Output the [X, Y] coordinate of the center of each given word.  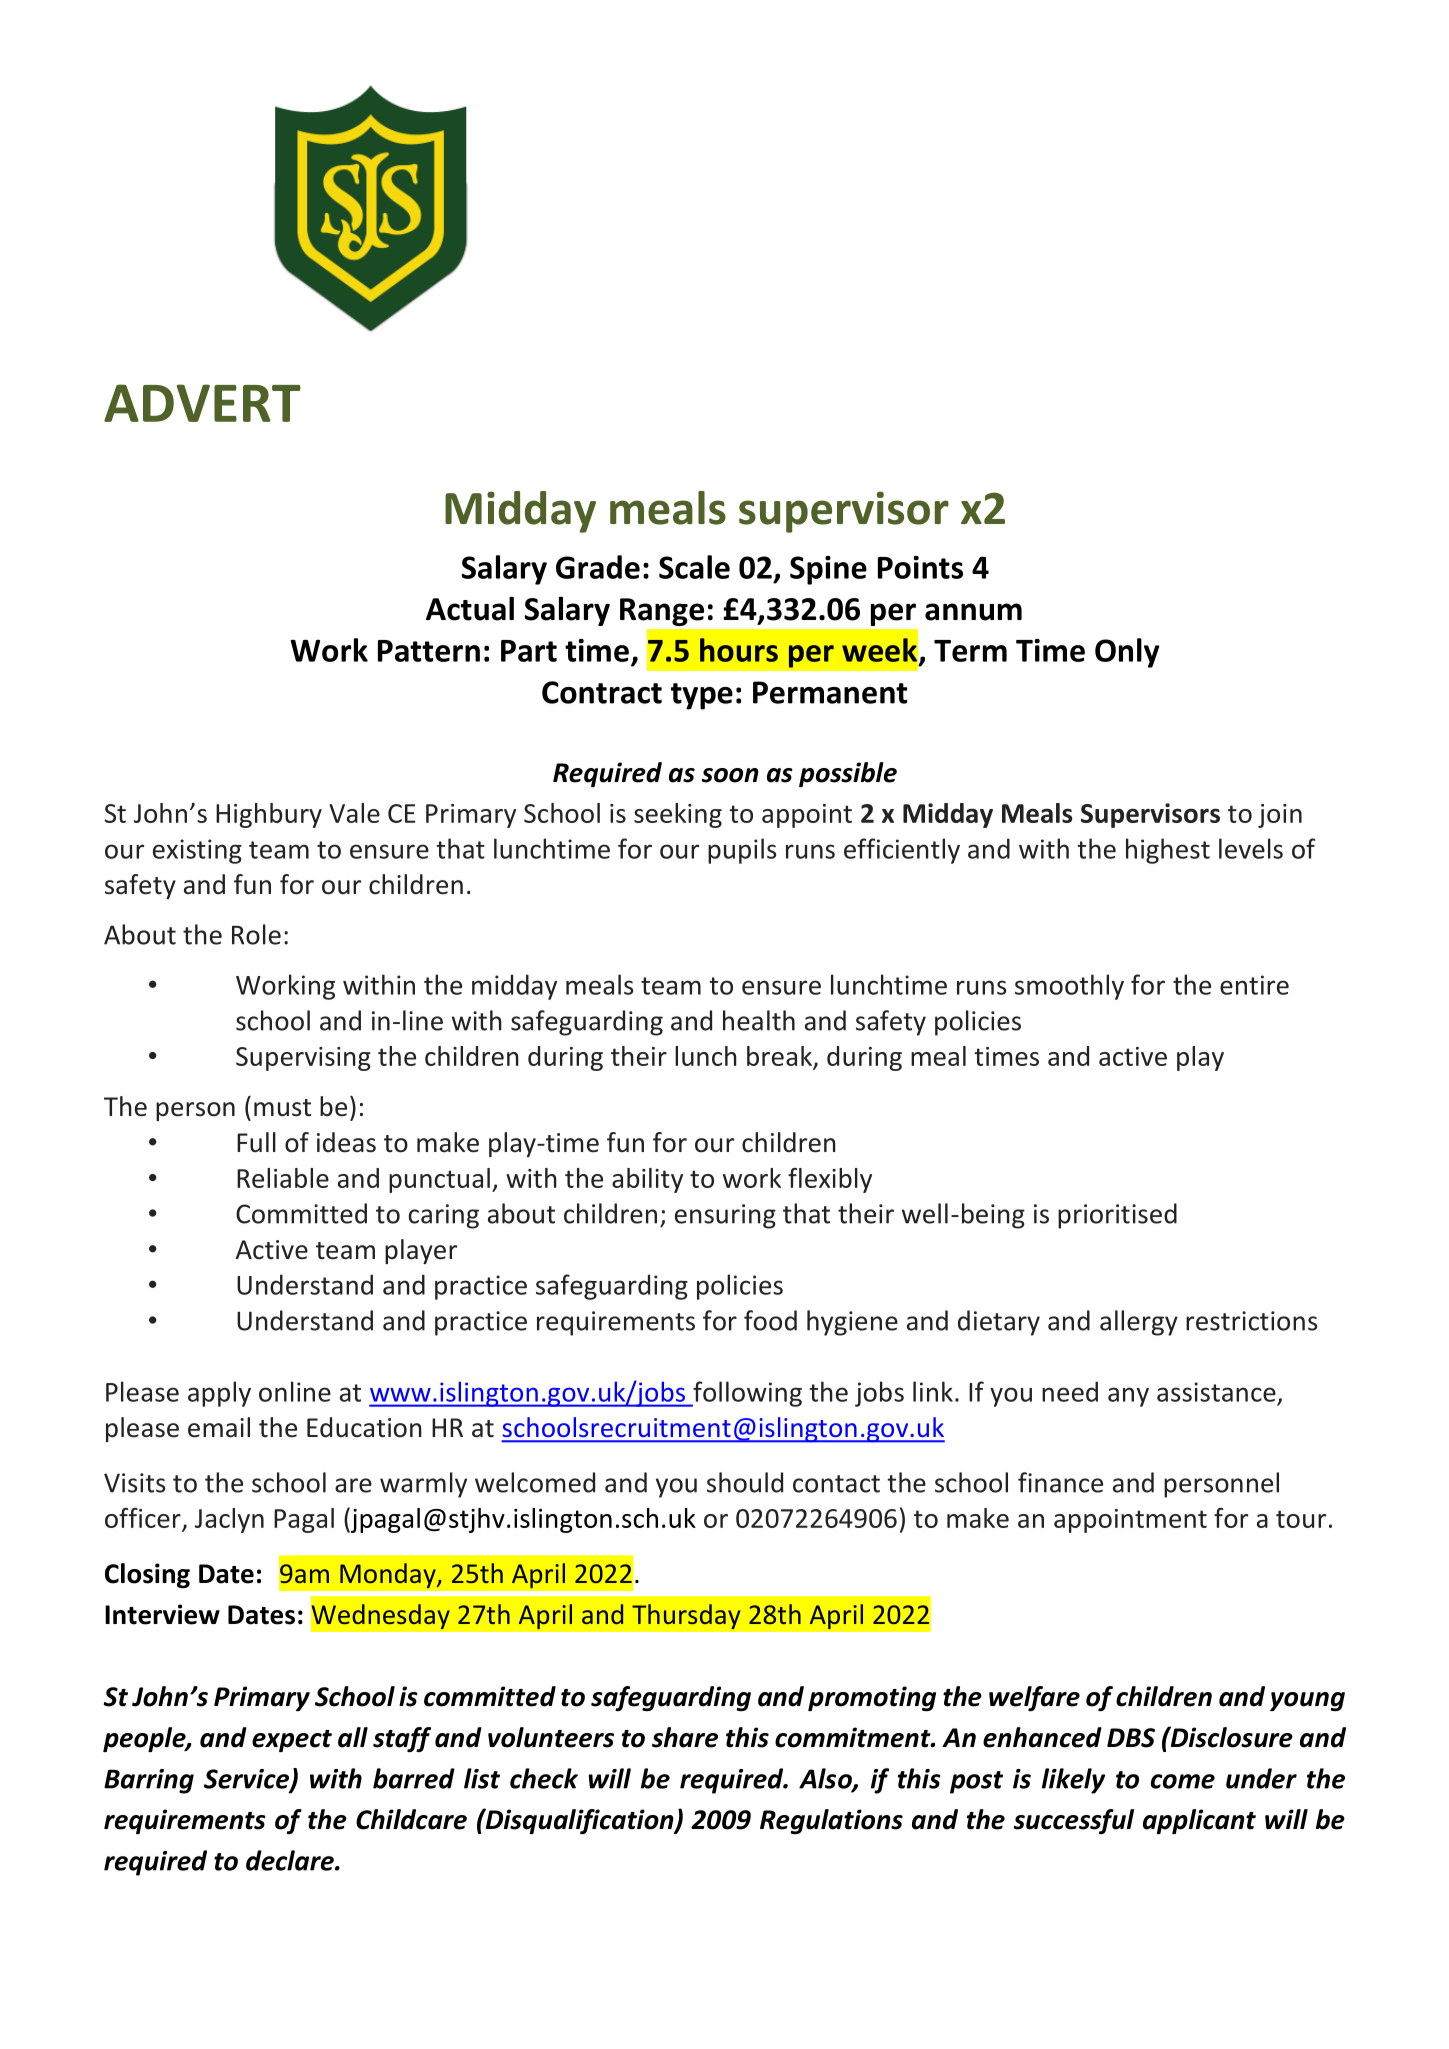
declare [291, 1860]
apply [219, 1394]
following [746, 1394]
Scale [694, 567]
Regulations [831, 1821]
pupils [742, 851]
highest [1168, 851]
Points [920, 567]
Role [256, 934]
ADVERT [202, 403]
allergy [1139, 1323]
